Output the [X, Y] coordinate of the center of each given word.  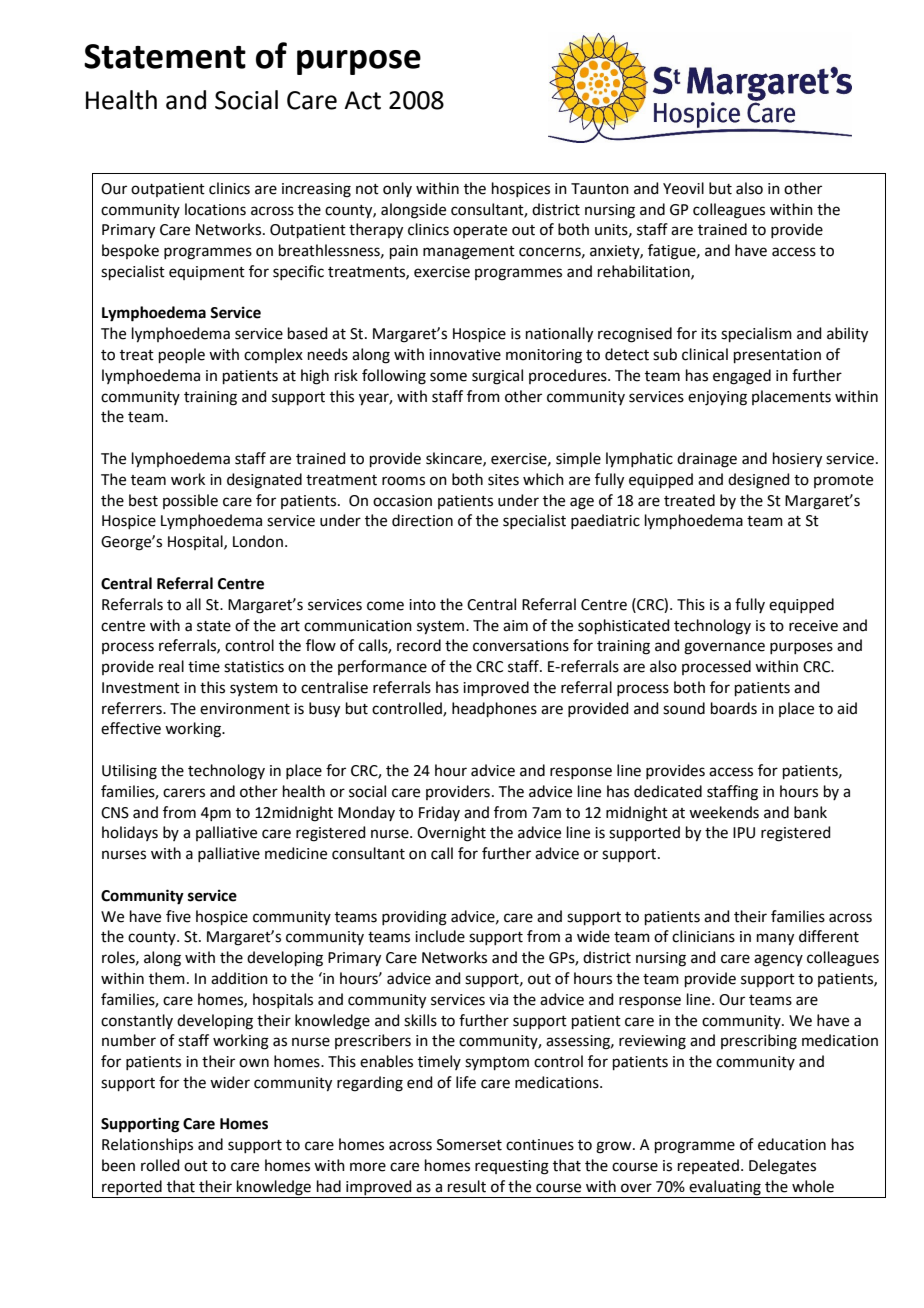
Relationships [147, 1145]
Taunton [600, 189]
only [397, 189]
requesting [512, 1167]
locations [215, 209]
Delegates [782, 1167]
